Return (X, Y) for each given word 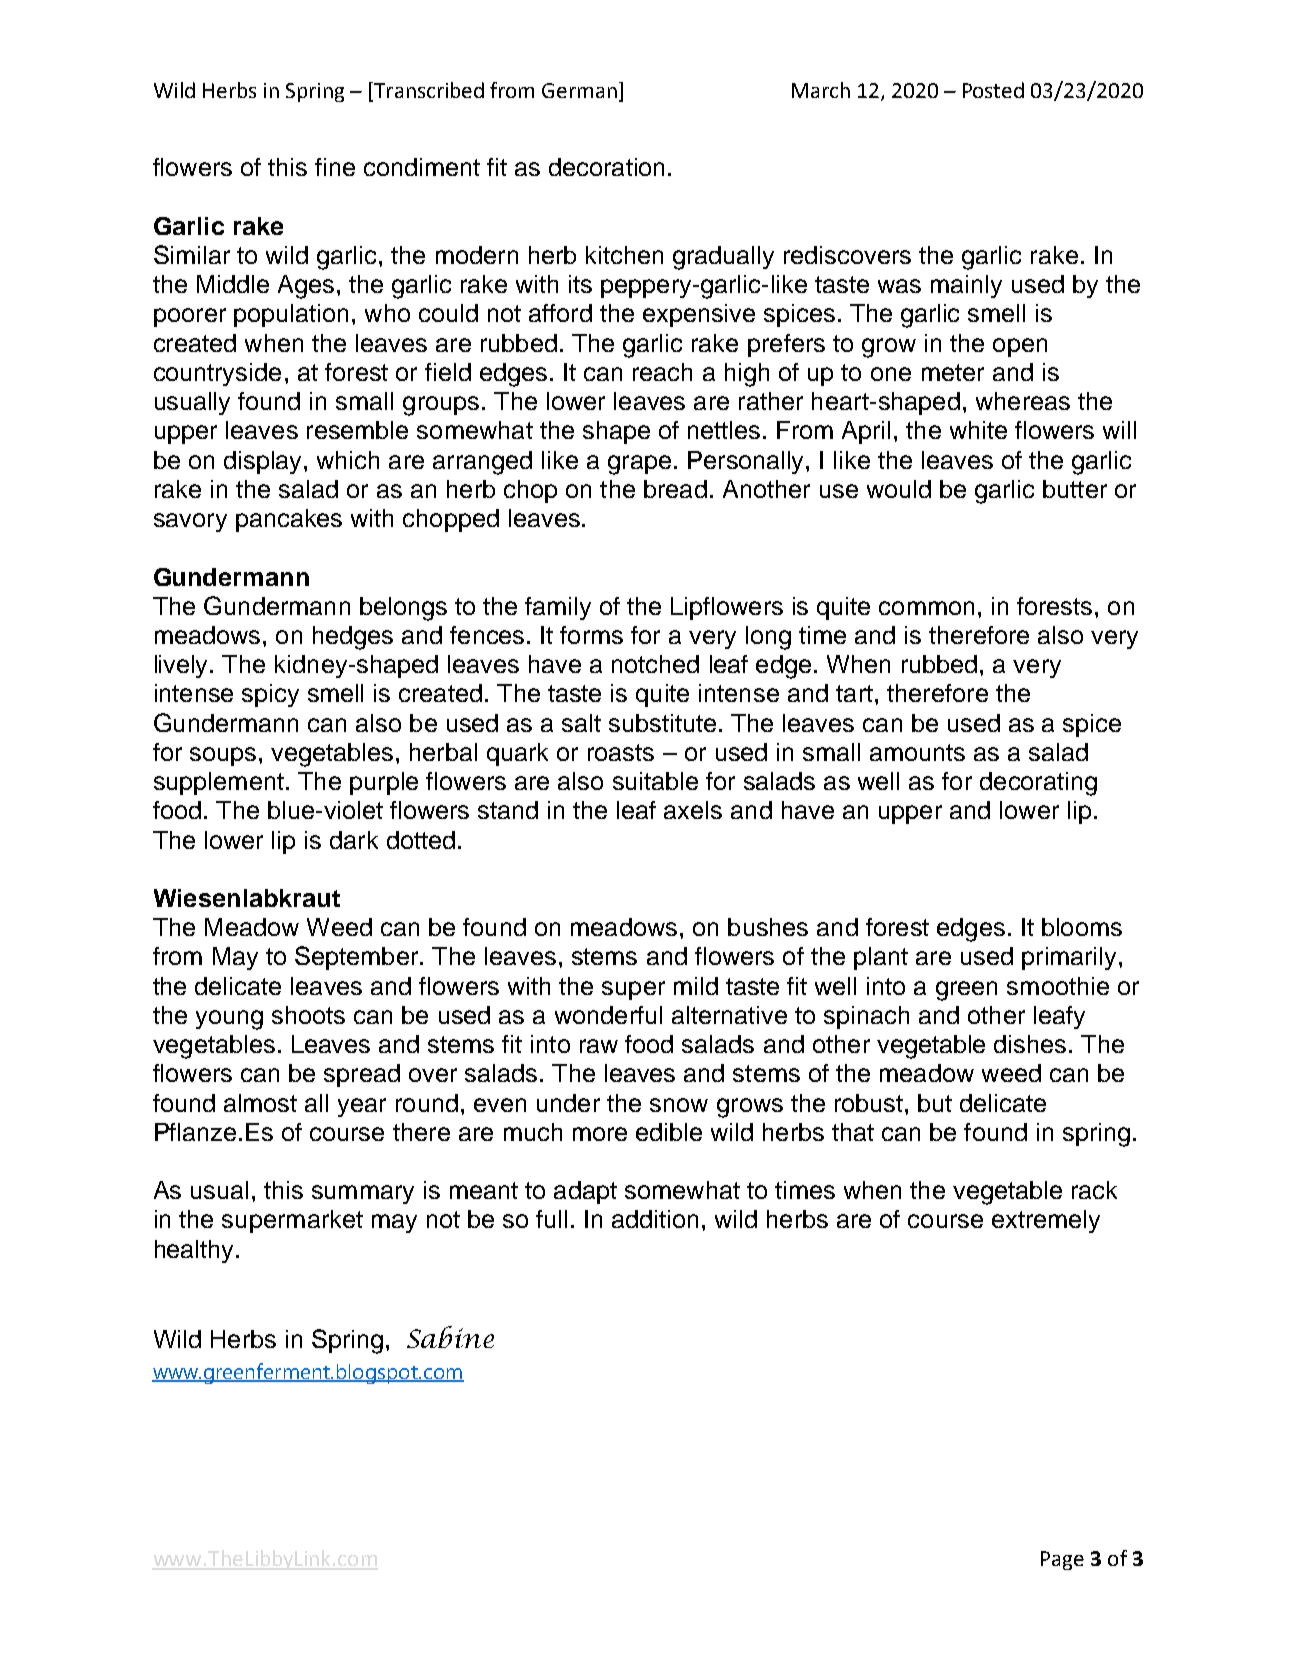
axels (693, 810)
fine (335, 167)
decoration (606, 167)
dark (354, 840)
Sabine (450, 1337)
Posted (993, 90)
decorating (1038, 784)
